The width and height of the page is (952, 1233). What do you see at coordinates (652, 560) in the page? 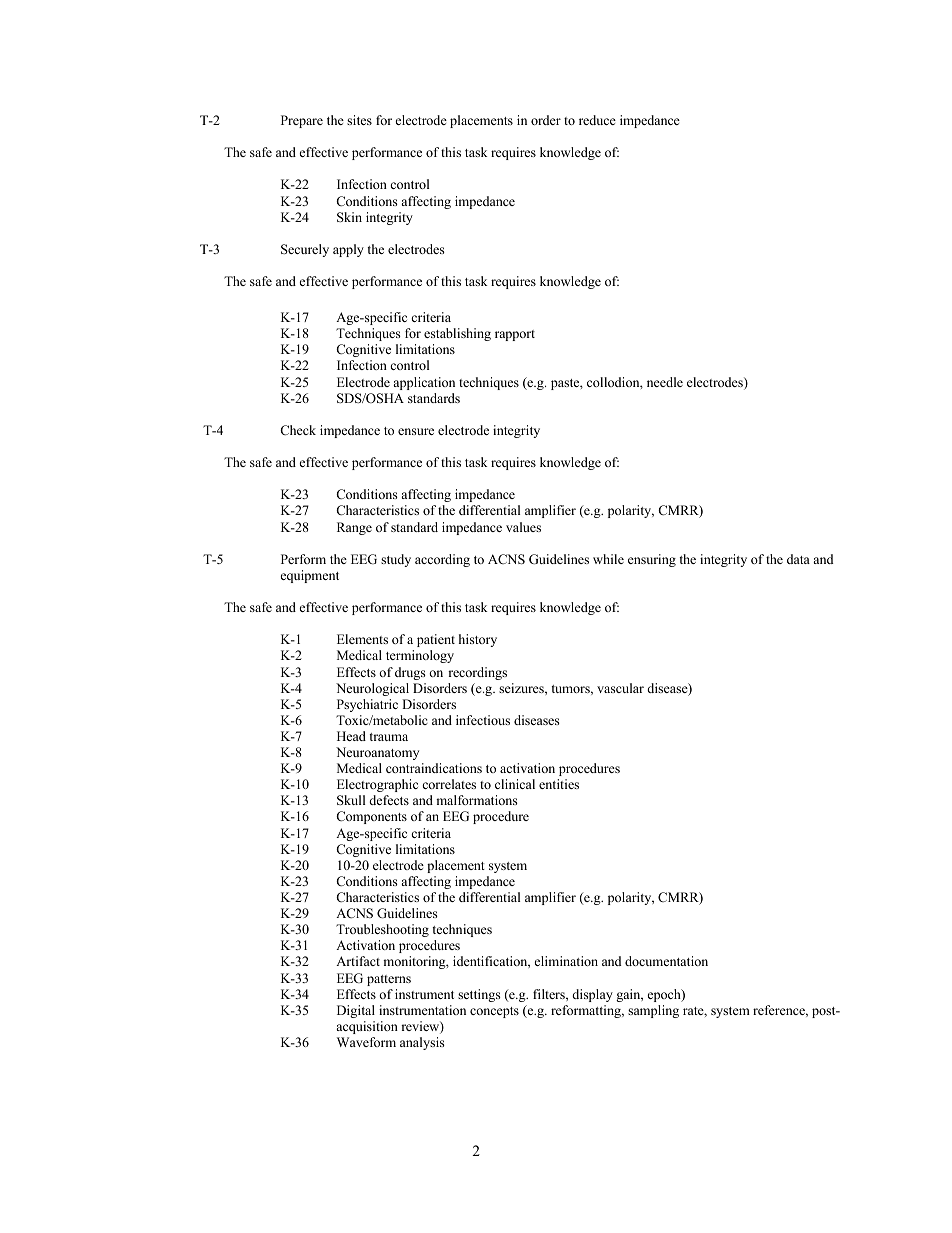
I see `ensuring` at bounding box center [652, 560].
